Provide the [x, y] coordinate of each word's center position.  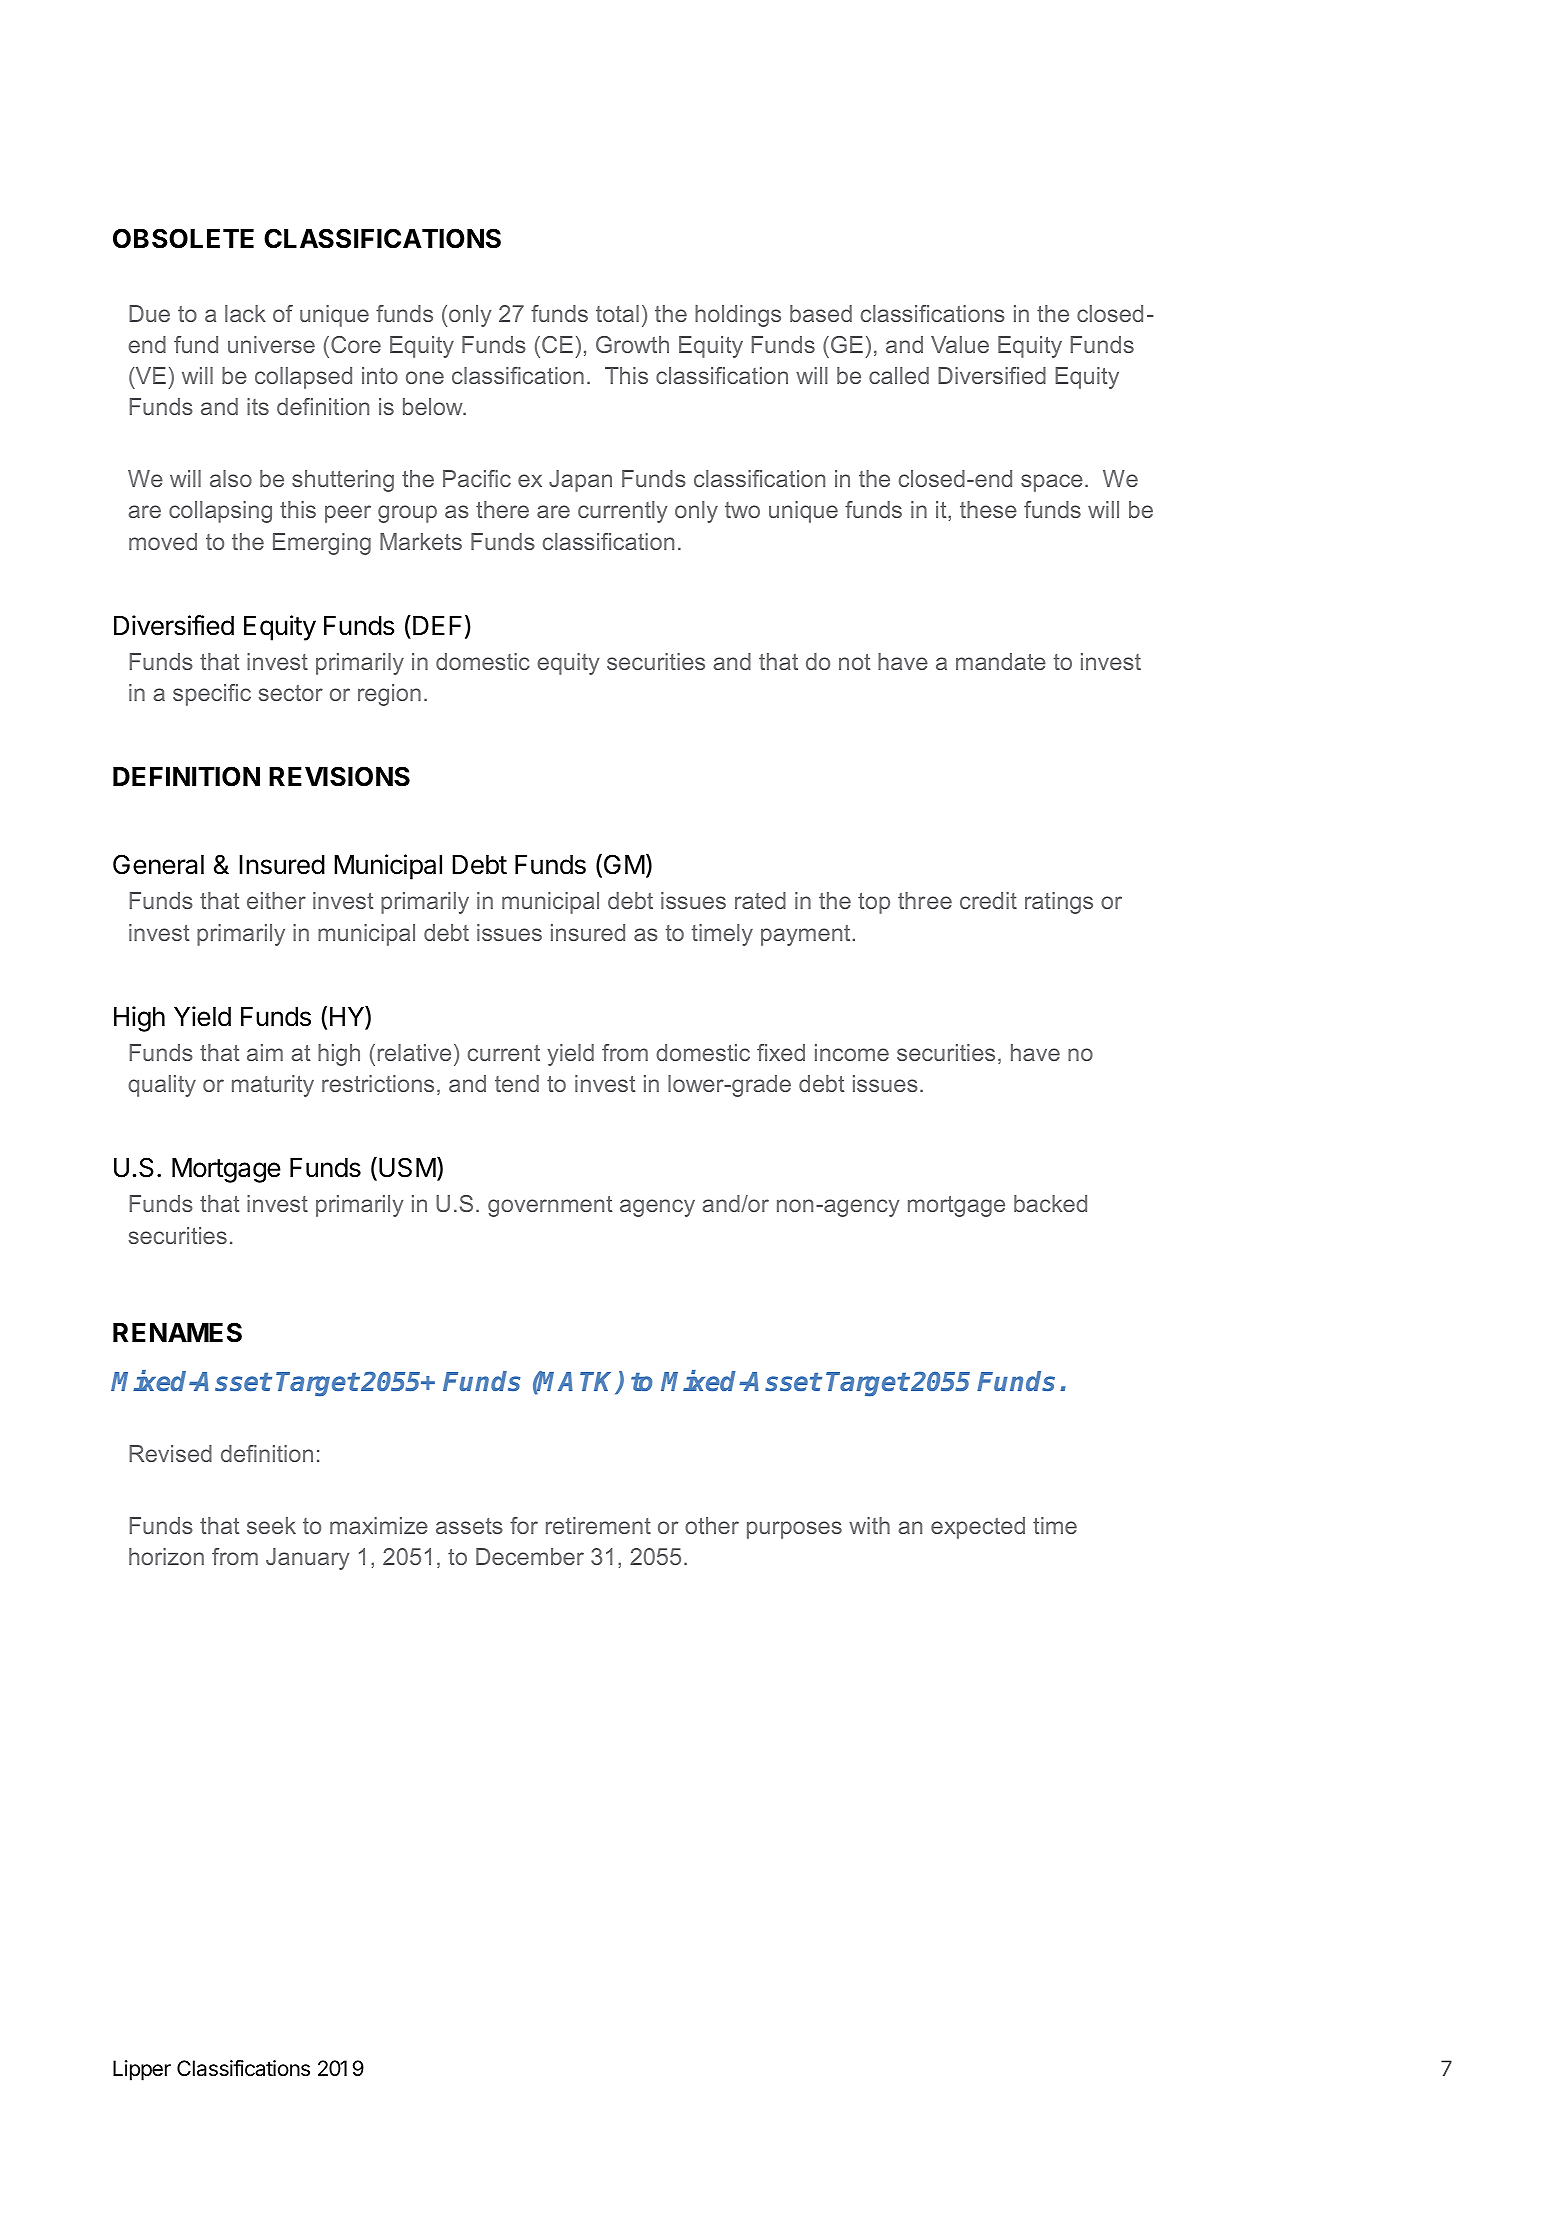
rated [760, 900]
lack [245, 313]
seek [271, 1525]
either [276, 900]
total [617, 313]
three [925, 900]
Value [960, 344]
